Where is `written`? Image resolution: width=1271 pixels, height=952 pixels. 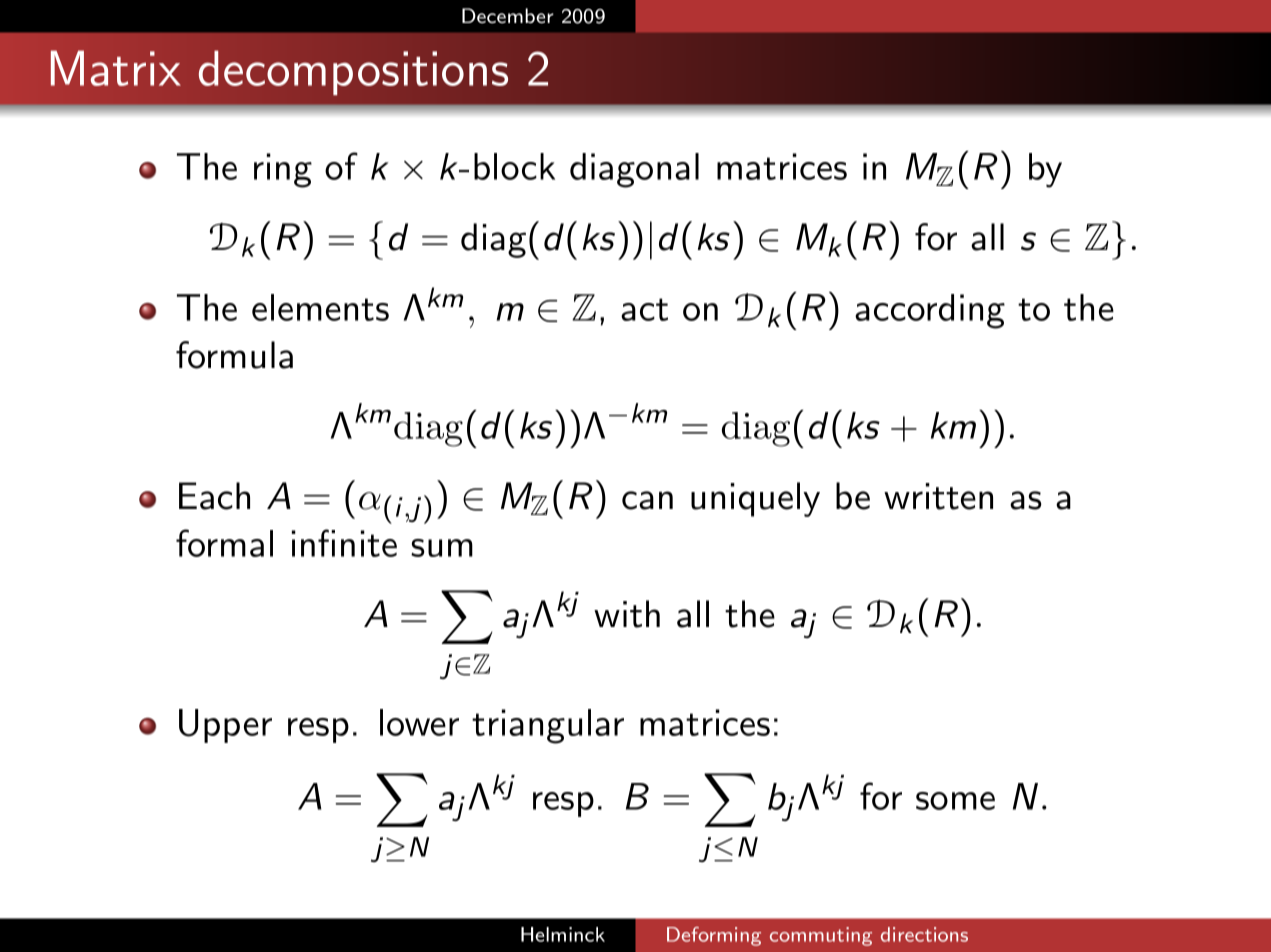 written is located at coordinates (938, 496).
